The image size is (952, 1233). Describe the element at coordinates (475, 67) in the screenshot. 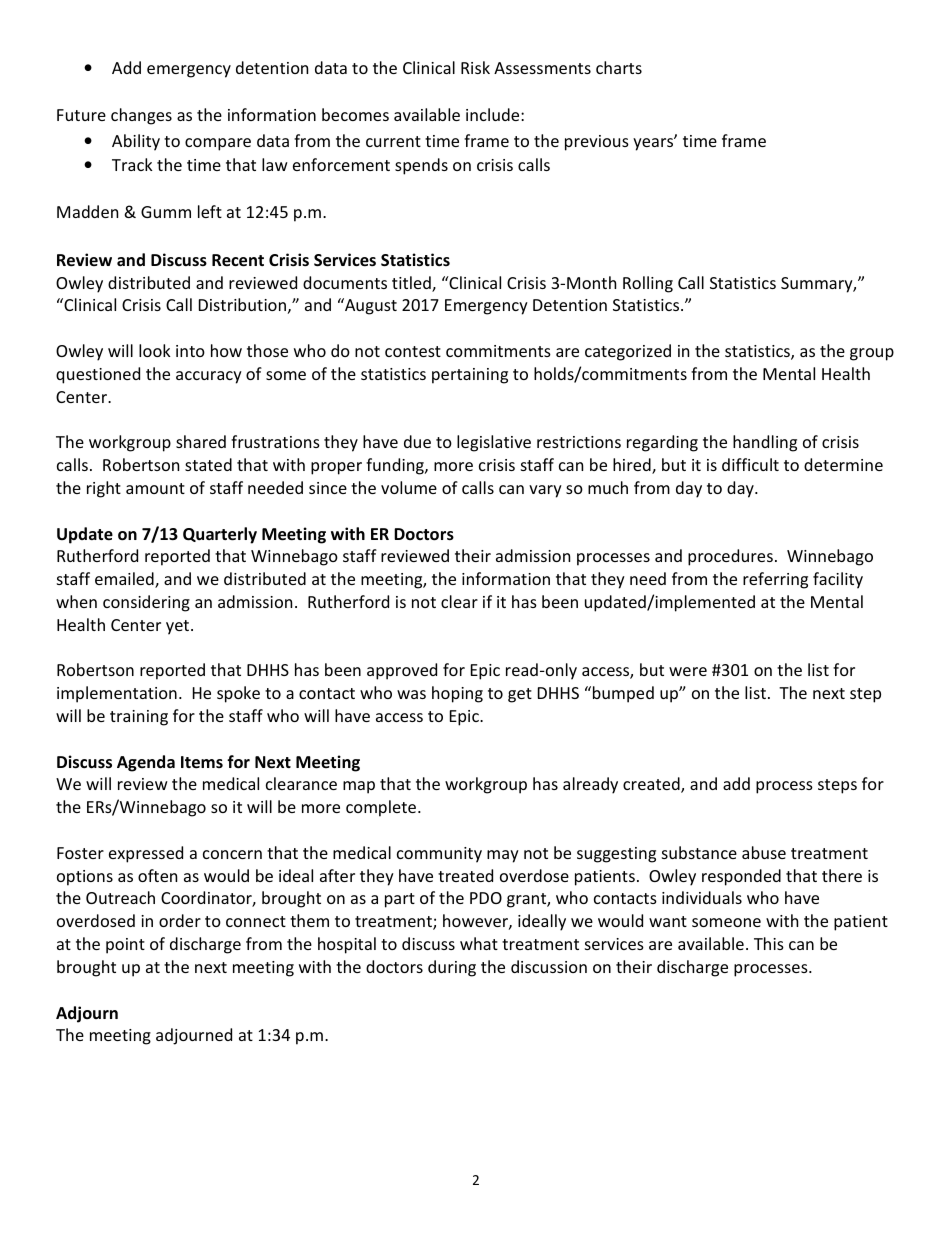

I see `Risk` at that location.
